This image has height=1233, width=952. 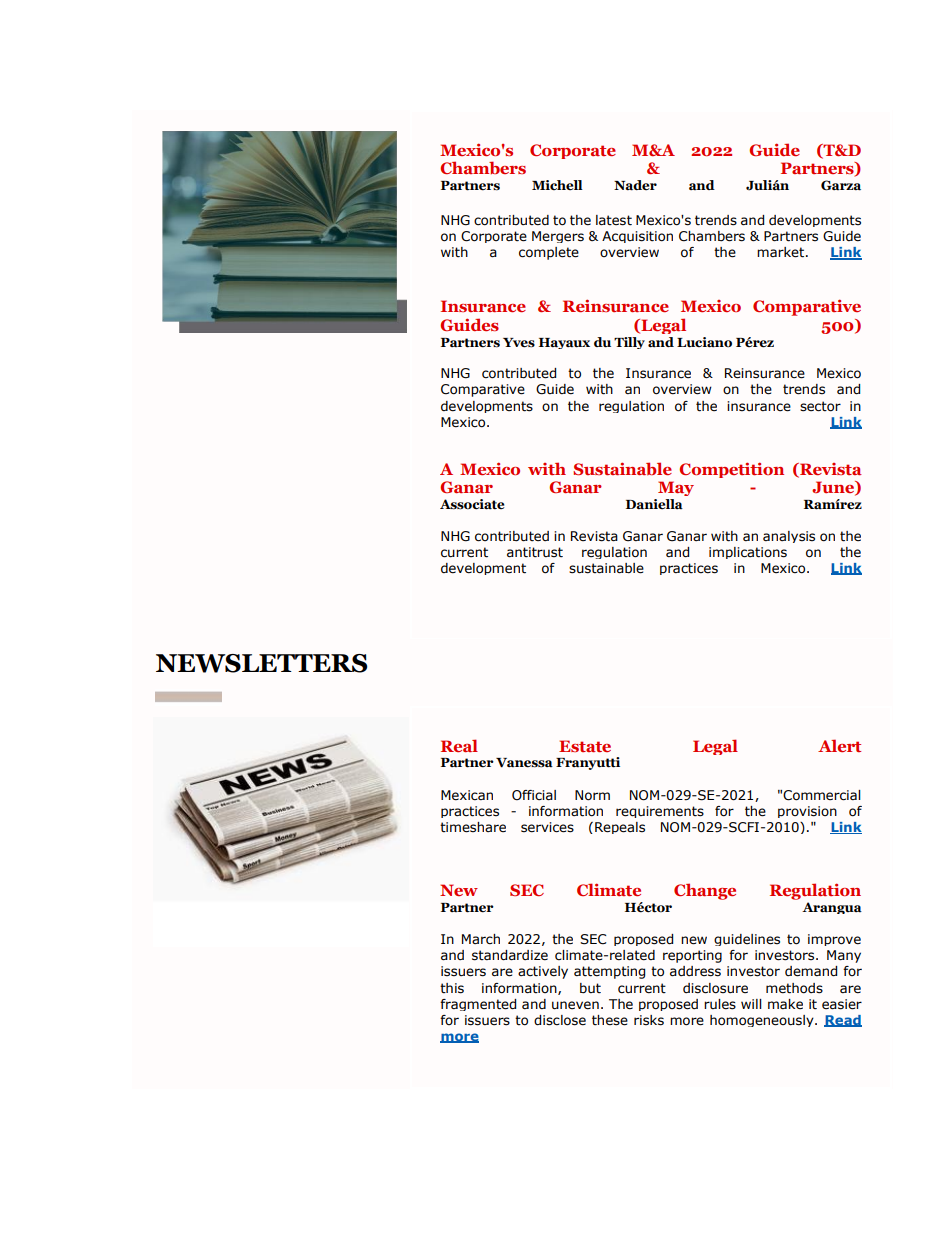 I want to click on Michell, so click(x=557, y=185).
